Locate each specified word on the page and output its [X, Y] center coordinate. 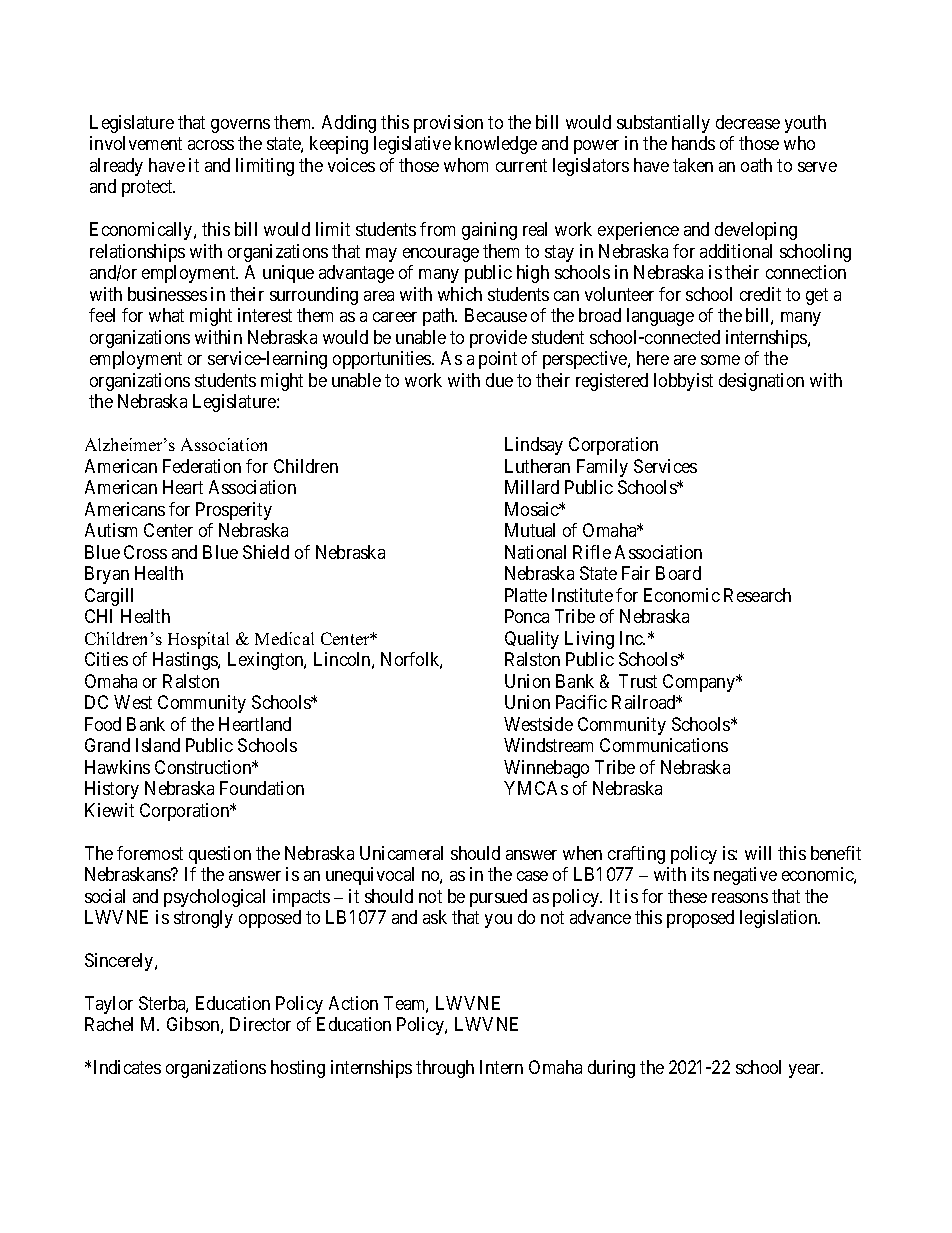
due [499, 380]
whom [466, 165]
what [166, 315]
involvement [136, 143]
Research [757, 595]
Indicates [127, 1067]
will [758, 853]
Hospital [198, 640]
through [445, 1069]
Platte [526, 595]
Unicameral [401, 853]
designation [761, 382]
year [806, 1071]
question [220, 855]
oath [756, 165]
